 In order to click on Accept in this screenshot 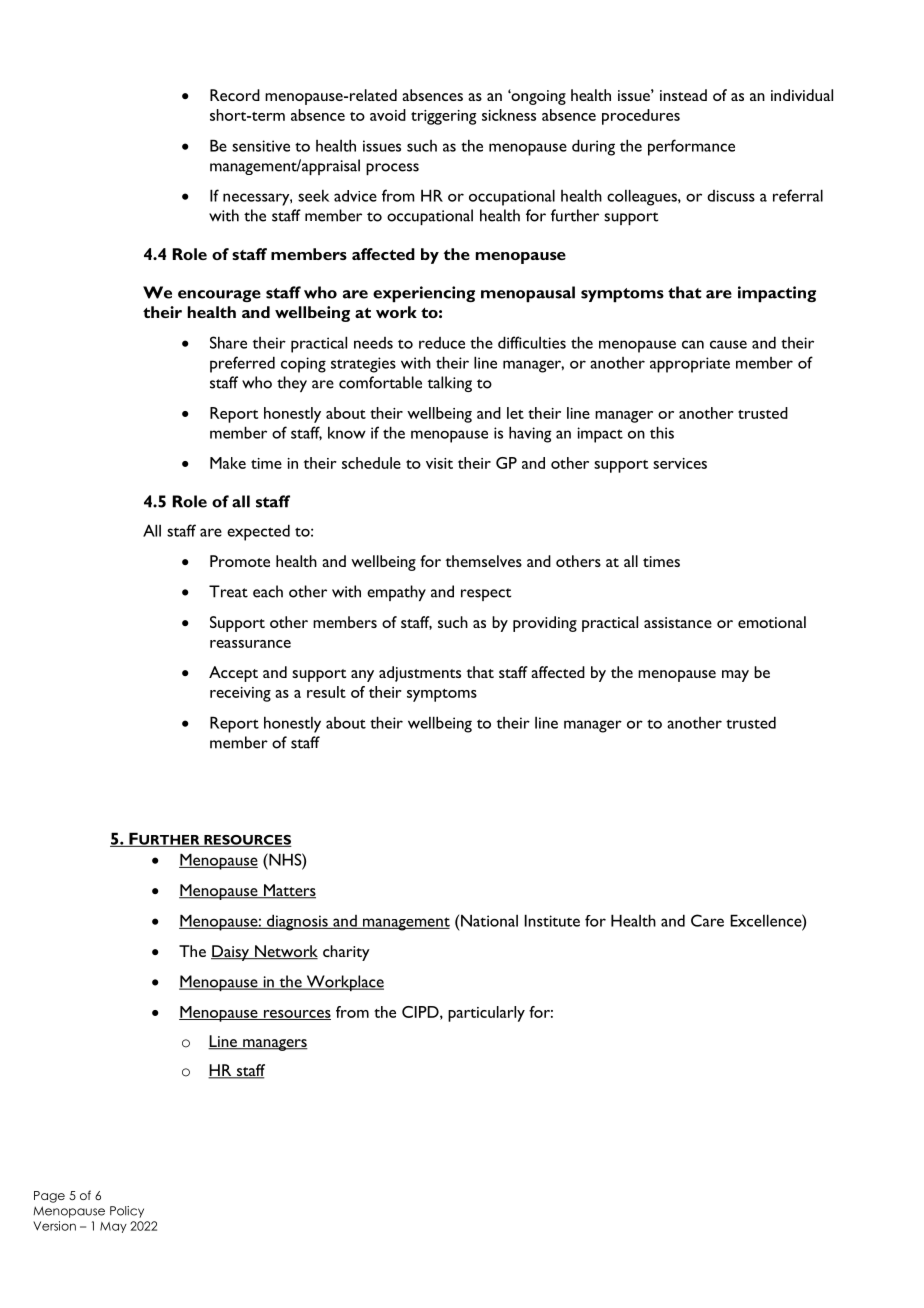, I will do `click(233, 674)`.
